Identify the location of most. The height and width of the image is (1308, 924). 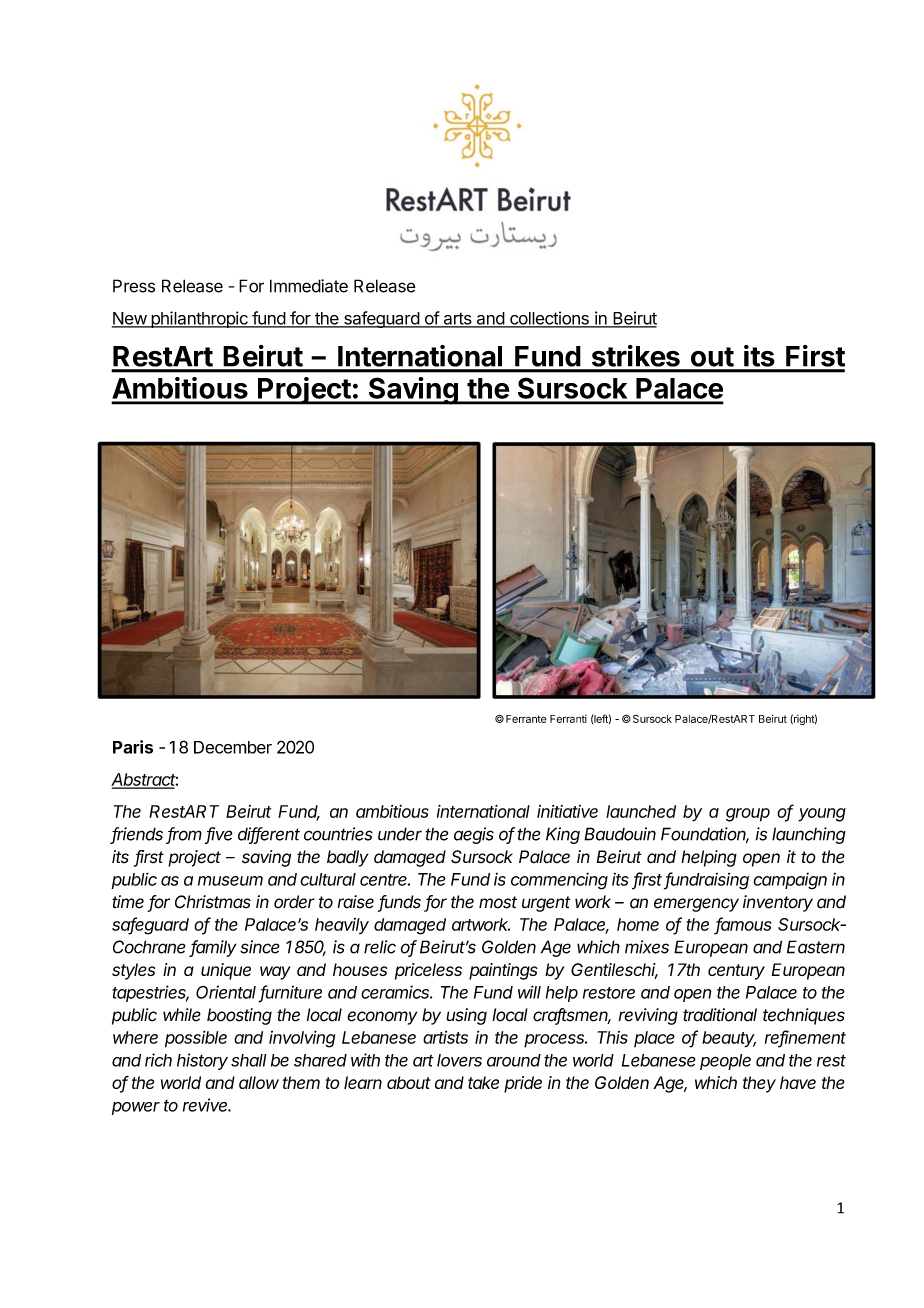
(498, 902).
